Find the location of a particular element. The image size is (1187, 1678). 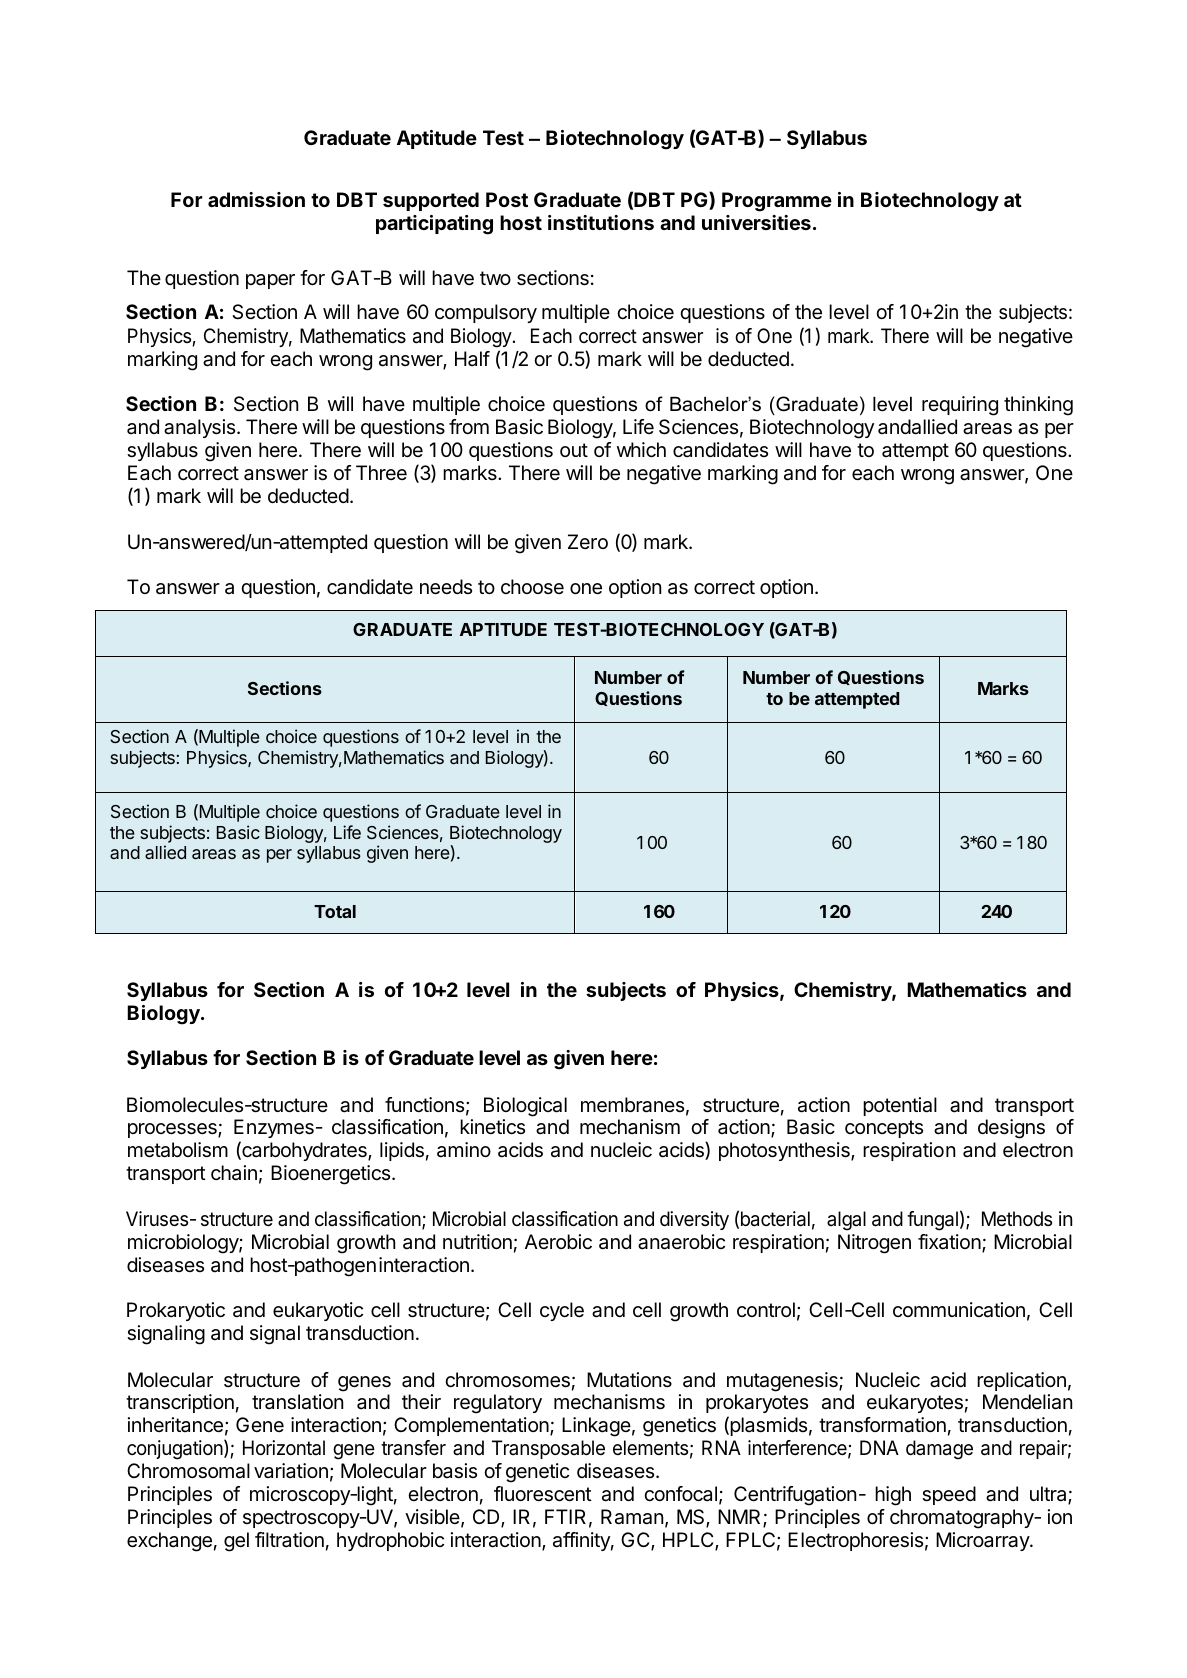

Raman is located at coordinates (632, 1517).
